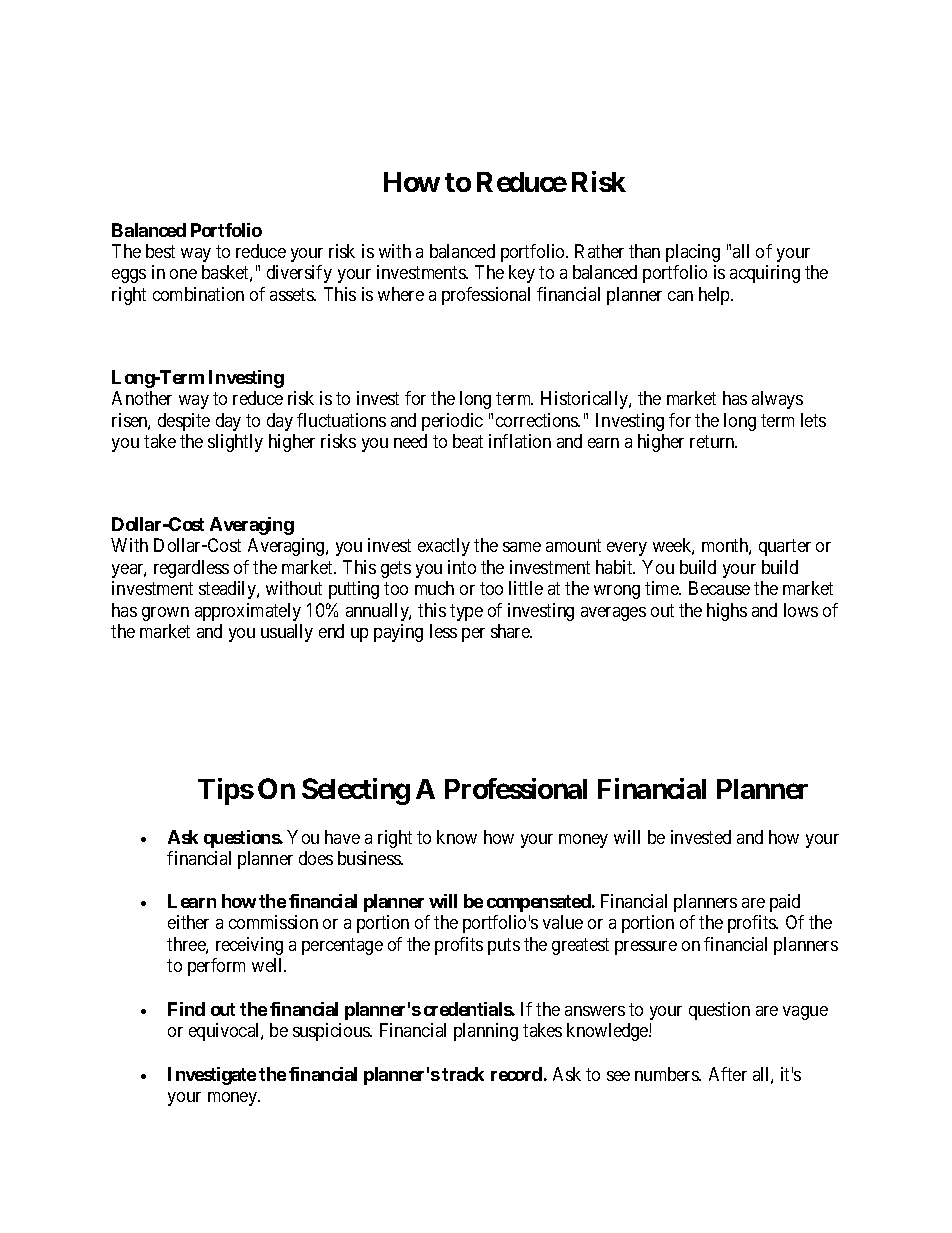  I want to click on steadily, so click(228, 590).
